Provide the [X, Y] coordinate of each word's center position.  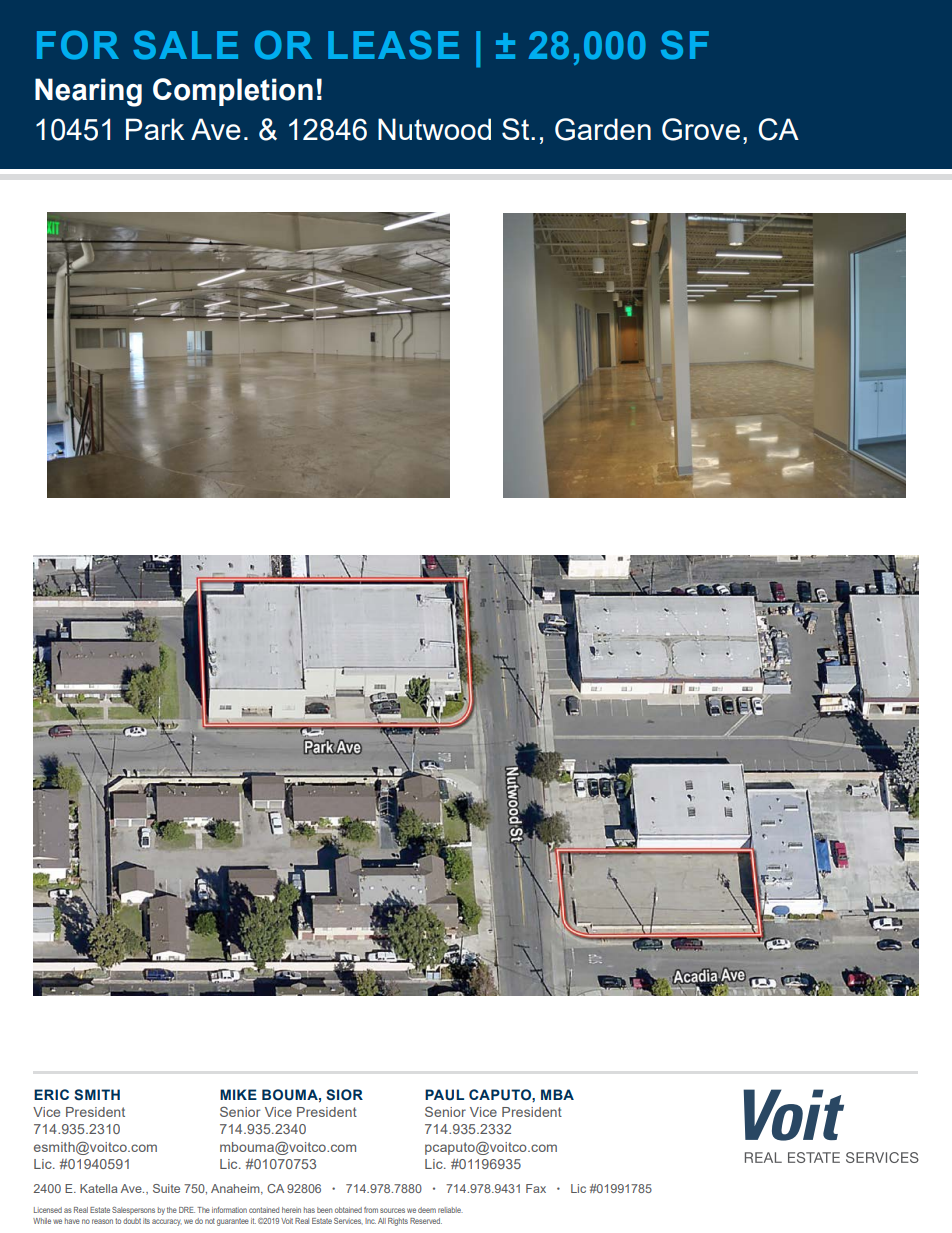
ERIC [51, 1094]
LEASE [393, 45]
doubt [132, 1221]
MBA [557, 1094]
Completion [233, 92]
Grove [701, 129]
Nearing [88, 92]
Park [155, 129]
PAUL [444, 1094]
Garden [603, 129]
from [371, 1210]
